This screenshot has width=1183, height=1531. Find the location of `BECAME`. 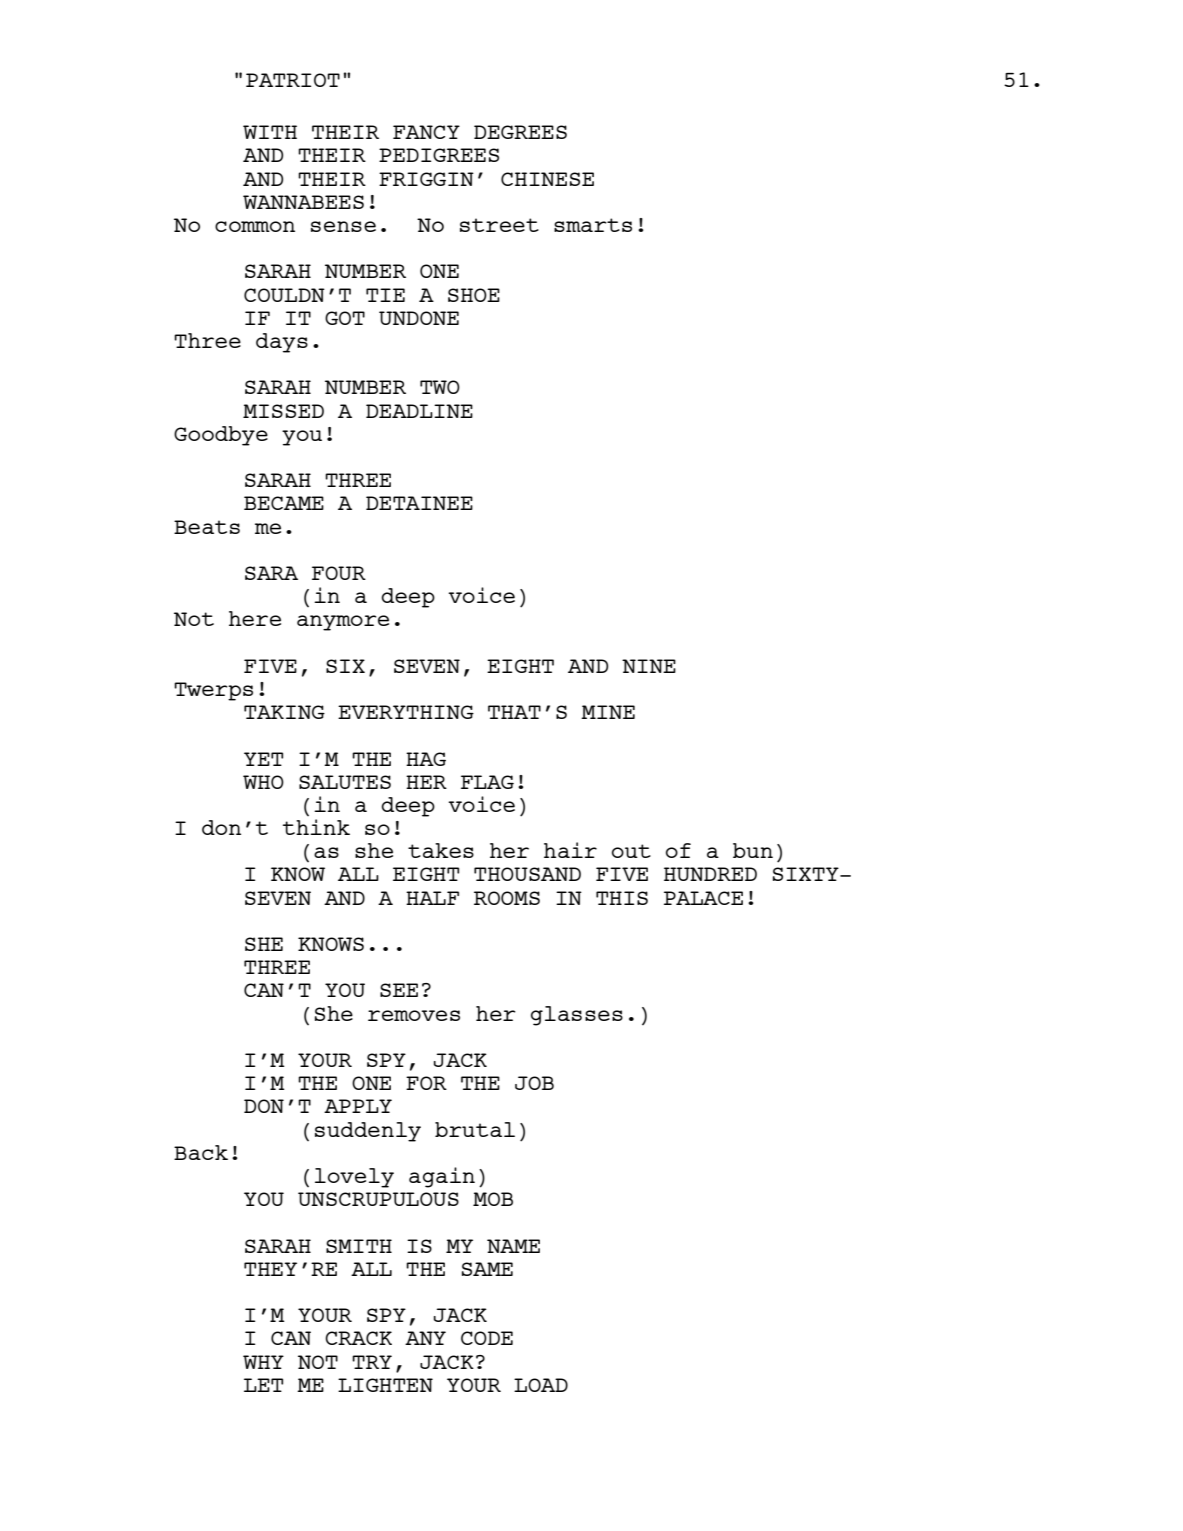

BECAME is located at coordinates (284, 503).
